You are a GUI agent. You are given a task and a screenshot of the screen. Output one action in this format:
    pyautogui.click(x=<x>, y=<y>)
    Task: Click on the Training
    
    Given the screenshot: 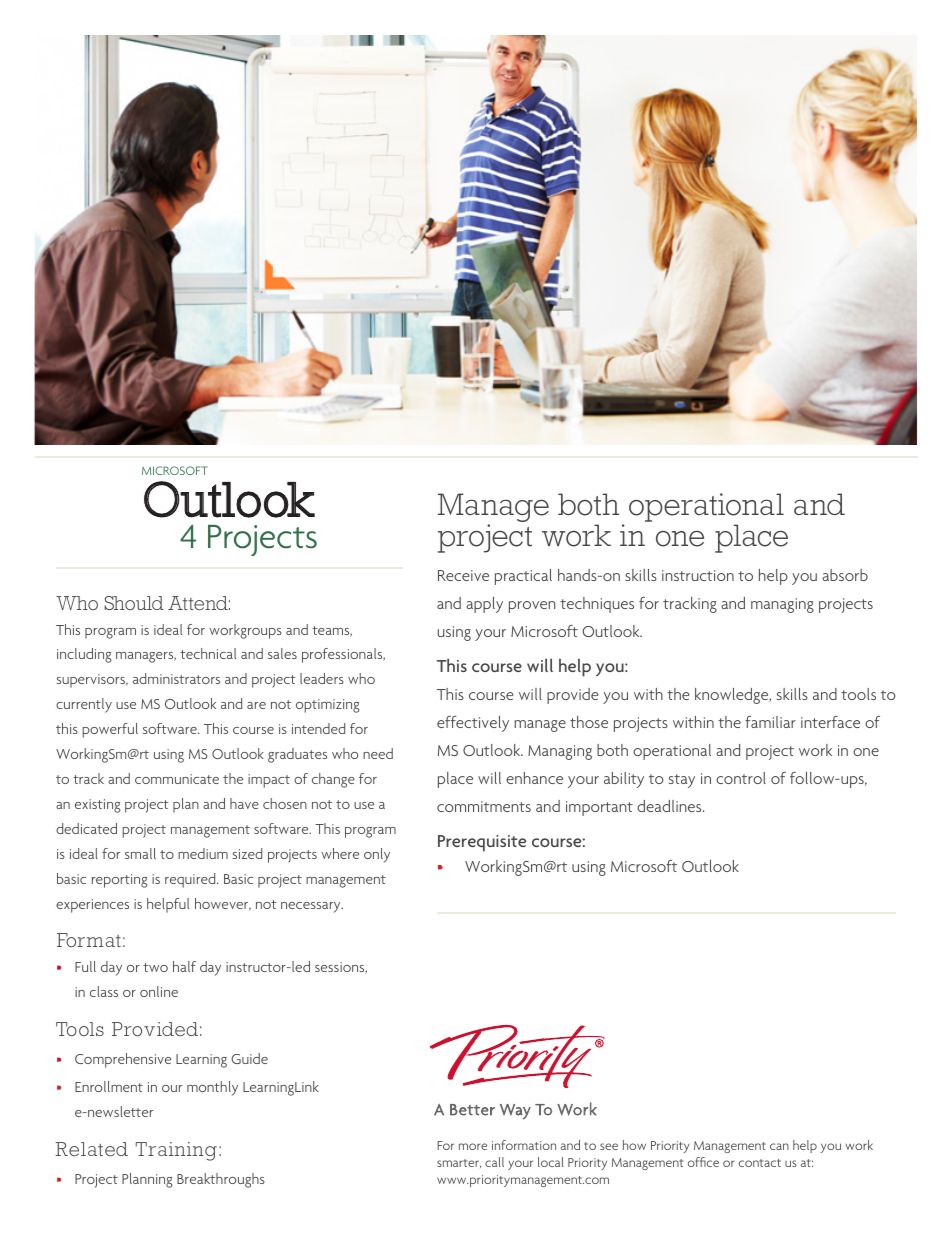 What is the action you would take?
    pyautogui.click(x=176, y=1151)
